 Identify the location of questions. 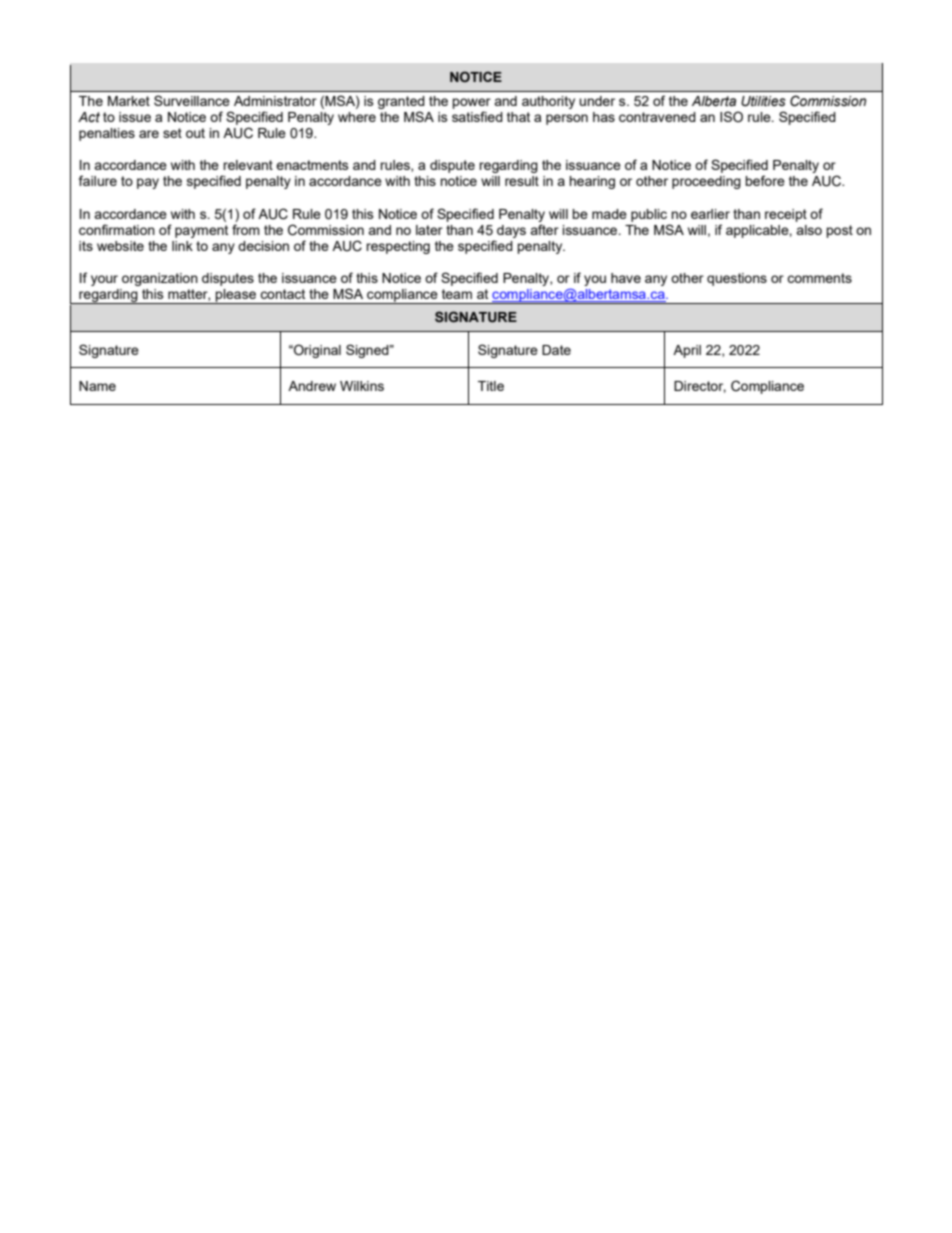
(737, 279).
